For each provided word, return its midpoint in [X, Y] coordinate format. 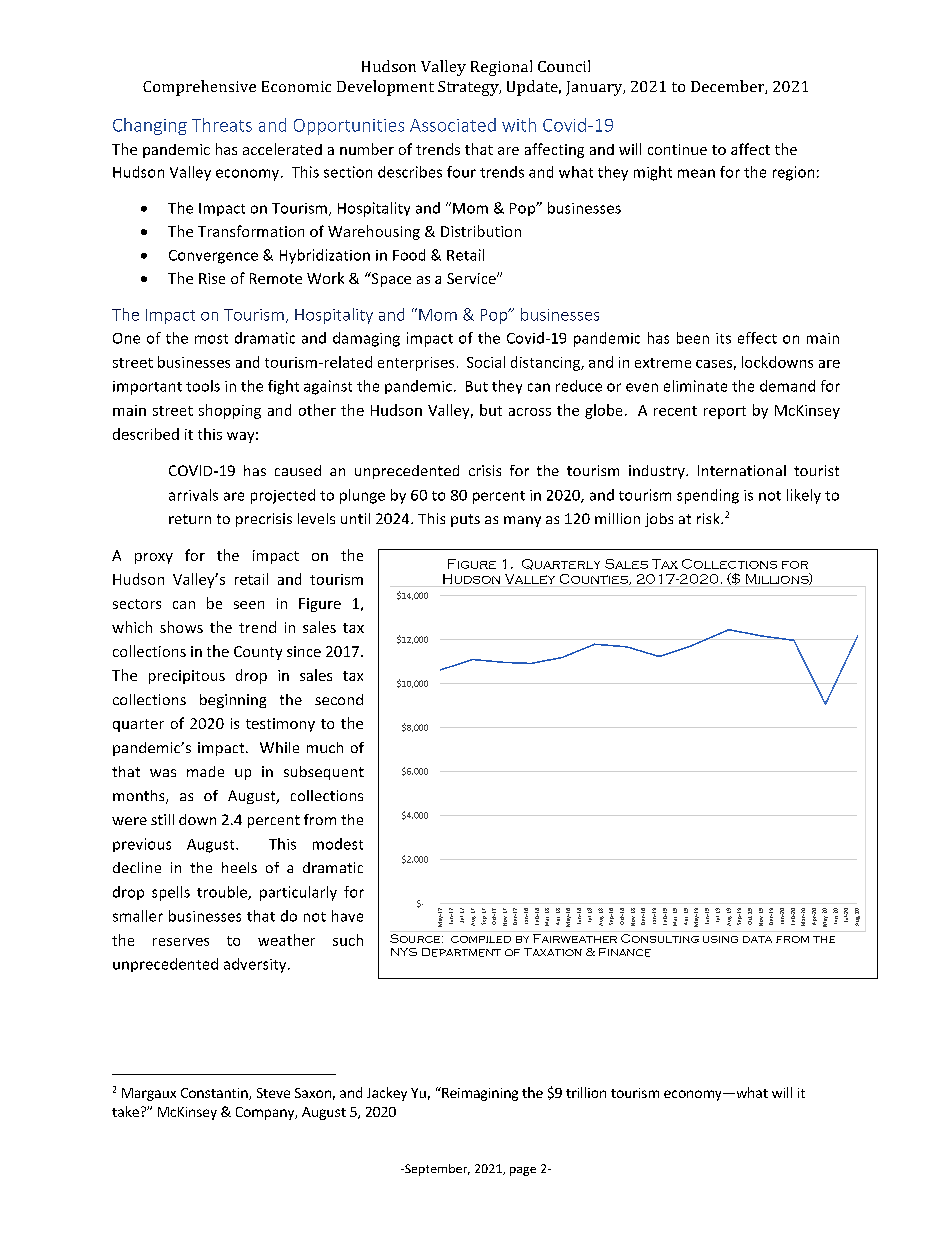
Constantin [215, 1094]
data [757, 939]
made [205, 771]
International [742, 470]
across [530, 412]
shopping [230, 411]
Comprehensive [199, 88]
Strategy [469, 88]
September [436, 1170]
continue [677, 149]
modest [338, 844]
